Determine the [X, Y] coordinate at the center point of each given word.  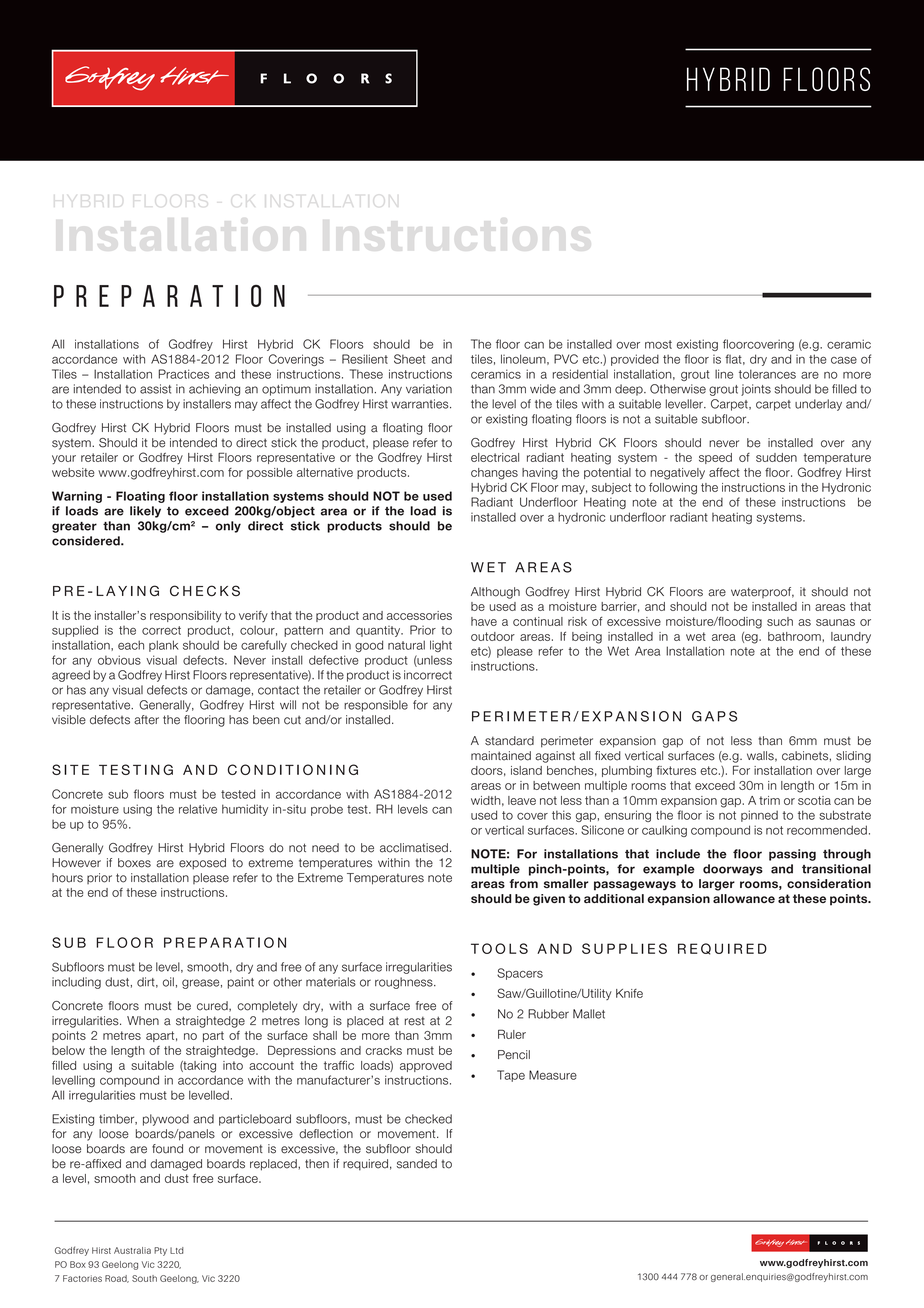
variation [429, 389]
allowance [744, 898]
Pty [160, 1251]
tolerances [767, 374]
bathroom [794, 636]
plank [164, 646]
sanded [417, 1164]
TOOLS [499, 948]
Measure [553, 1075]
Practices [183, 374]
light [441, 646]
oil [168, 982]
